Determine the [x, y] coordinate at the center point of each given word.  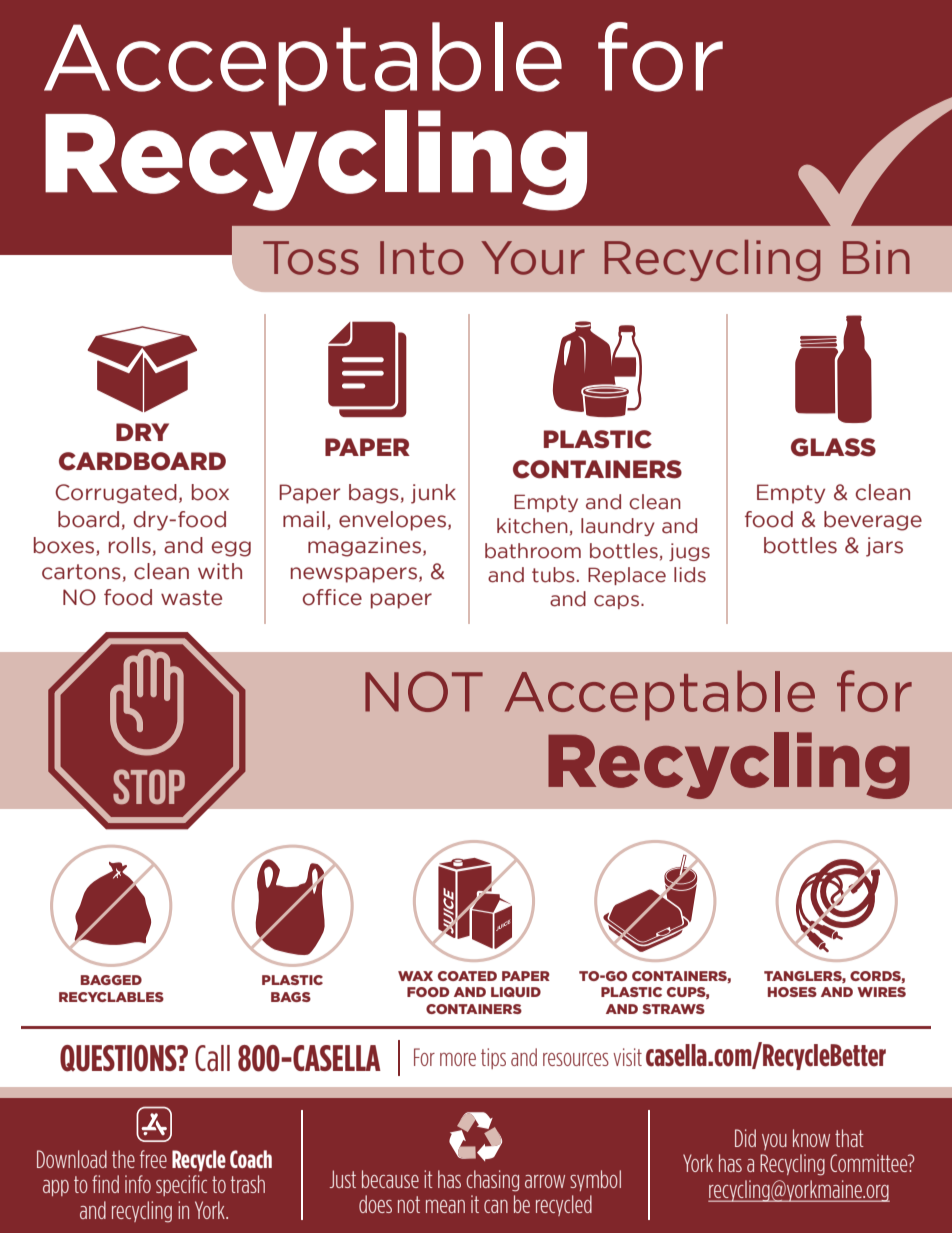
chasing [492, 1181]
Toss [311, 258]
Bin [876, 257]
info [138, 1184]
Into [421, 258]
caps [616, 602]
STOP [149, 787]
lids [690, 575]
